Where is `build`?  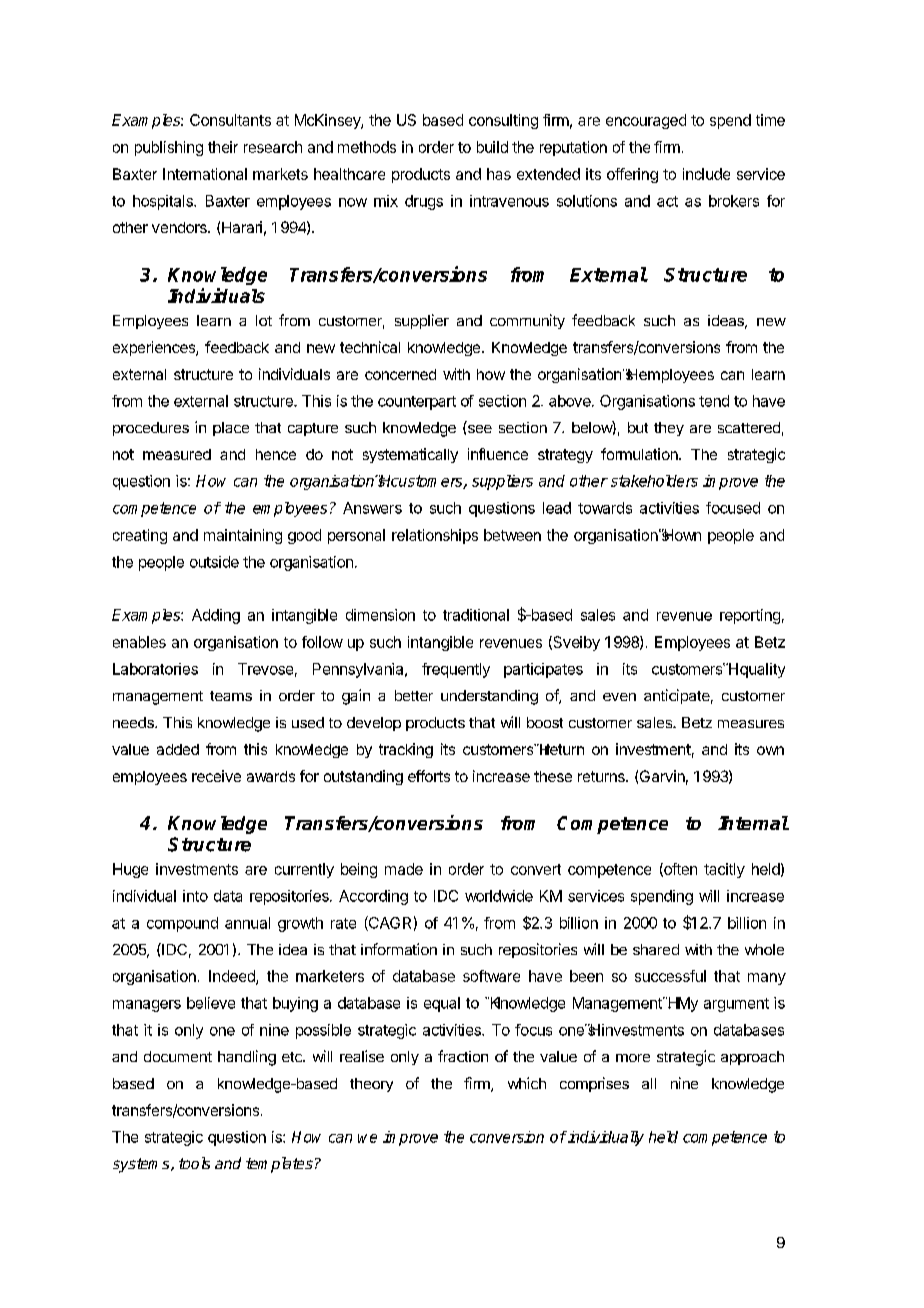
build is located at coordinates (492, 147).
